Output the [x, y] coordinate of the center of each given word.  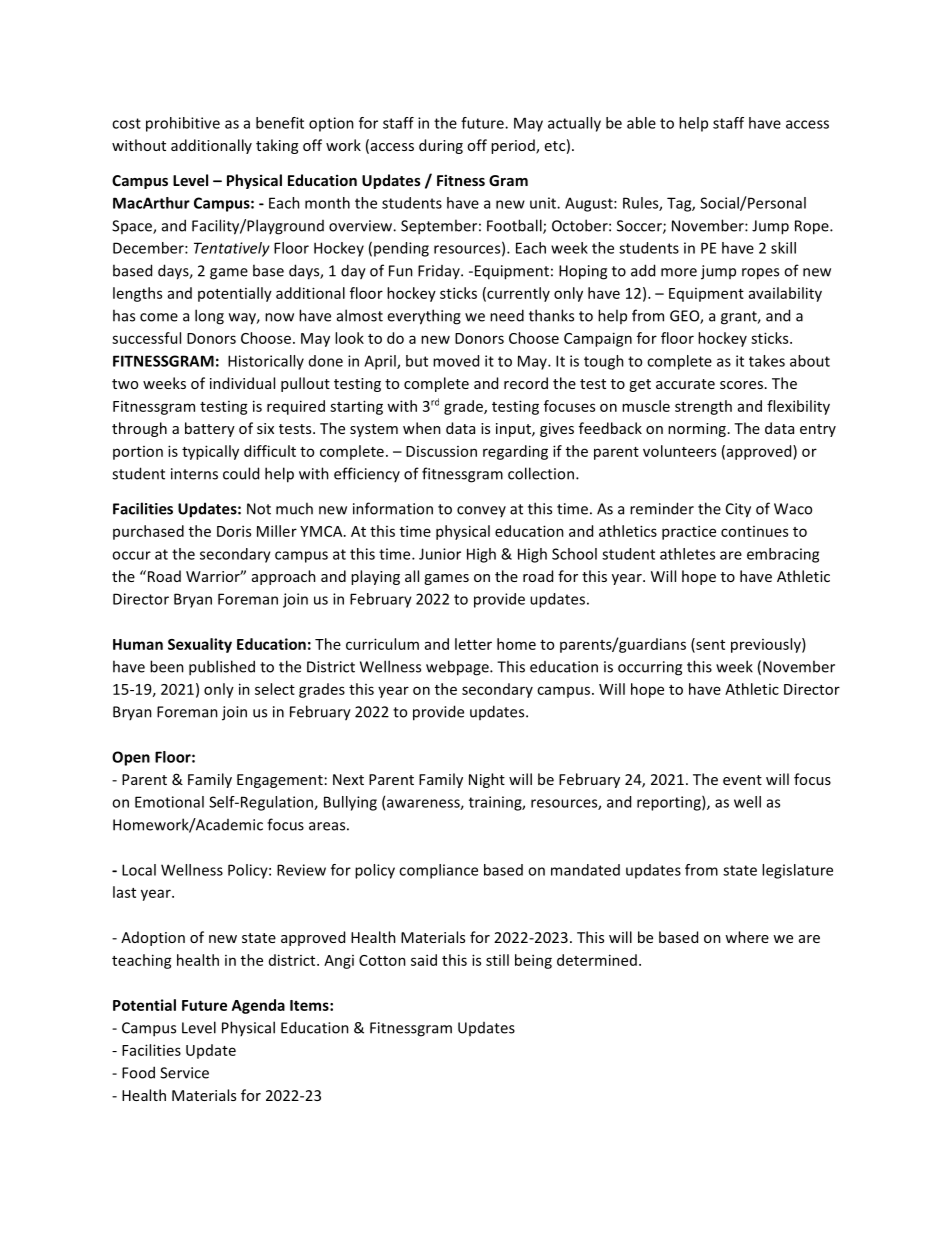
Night [487, 780]
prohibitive [183, 124]
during [441, 146]
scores [741, 385]
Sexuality [200, 645]
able [641, 123]
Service [184, 1073]
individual [242, 383]
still [497, 960]
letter [473, 644]
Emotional [169, 802]
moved [456, 361]
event [742, 780]
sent [709, 645]
